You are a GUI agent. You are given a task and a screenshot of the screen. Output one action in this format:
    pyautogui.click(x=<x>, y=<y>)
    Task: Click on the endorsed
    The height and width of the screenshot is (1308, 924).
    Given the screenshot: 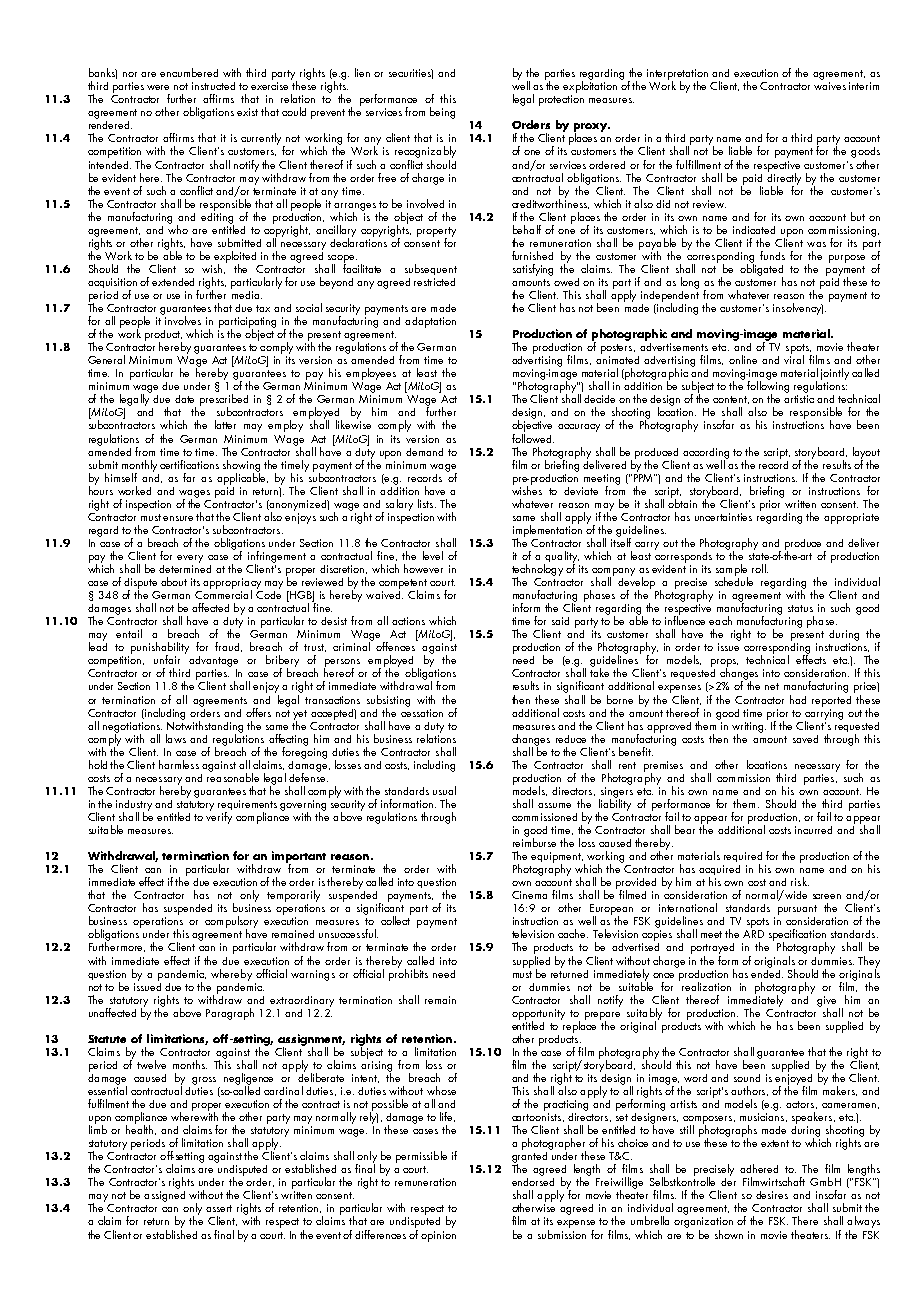 What is the action you would take?
    pyautogui.click(x=533, y=1180)
